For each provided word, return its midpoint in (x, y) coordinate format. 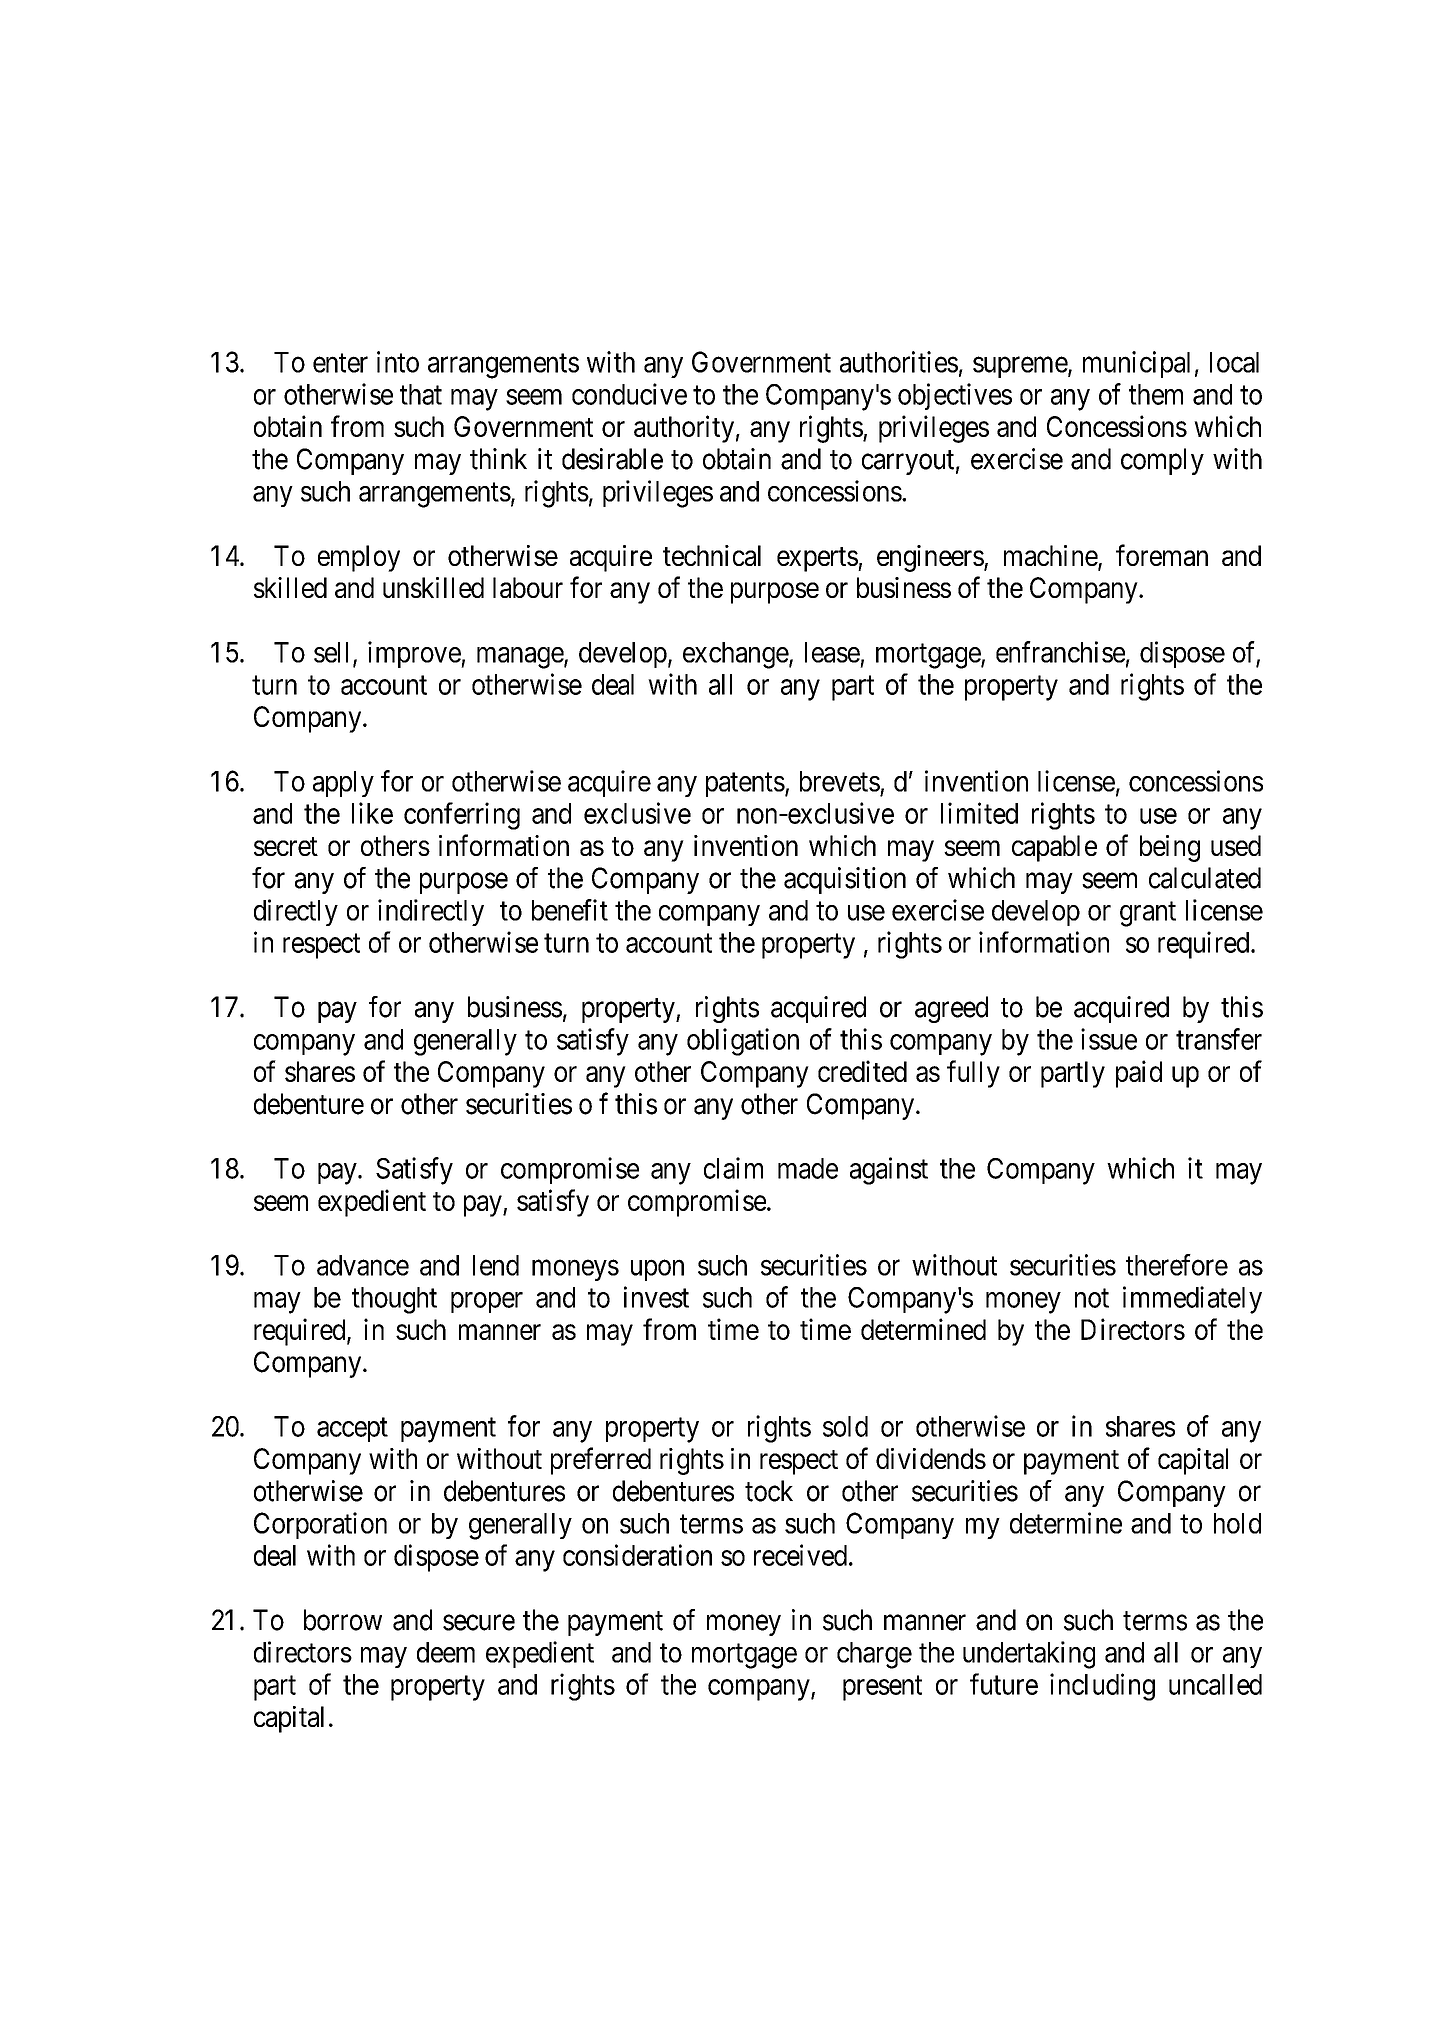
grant (1148, 914)
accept (352, 1430)
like (372, 813)
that (421, 394)
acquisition (845, 880)
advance (363, 1265)
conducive (629, 394)
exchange (736, 655)
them (1156, 394)
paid (1139, 1074)
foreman (1162, 555)
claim (733, 1168)
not (1092, 1298)
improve (415, 654)
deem (446, 1652)
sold (845, 1426)
